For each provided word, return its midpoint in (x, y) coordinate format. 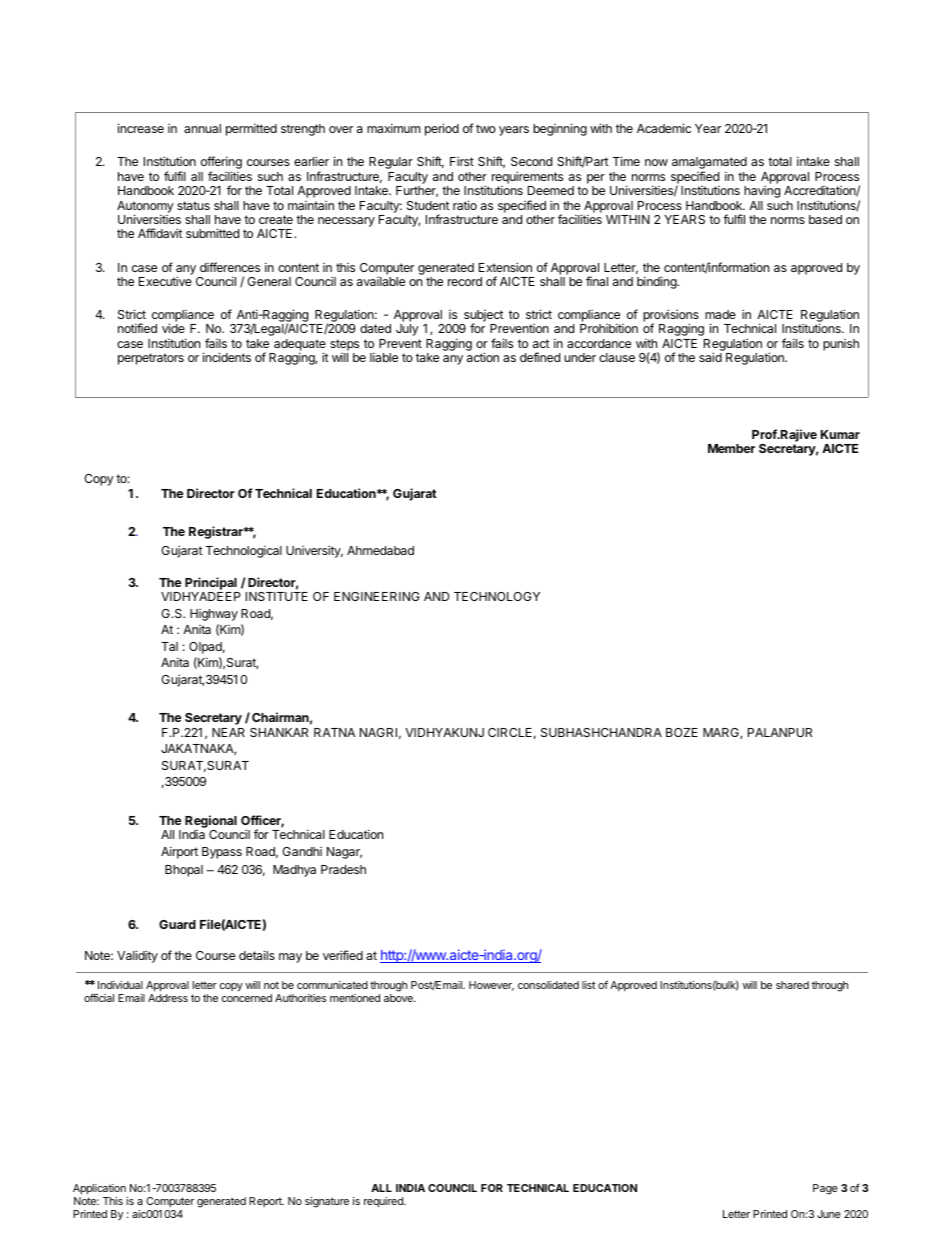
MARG (722, 733)
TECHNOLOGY (497, 596)
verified (343, 955)
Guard (177, 924)
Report (266, 1202)
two (486, 128)
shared (792, 985)
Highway (214, 615)
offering (221, 164)
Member (731, 448)
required (384, 1202)
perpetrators (151, 359)
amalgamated (709, 164)
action (483, 357)
